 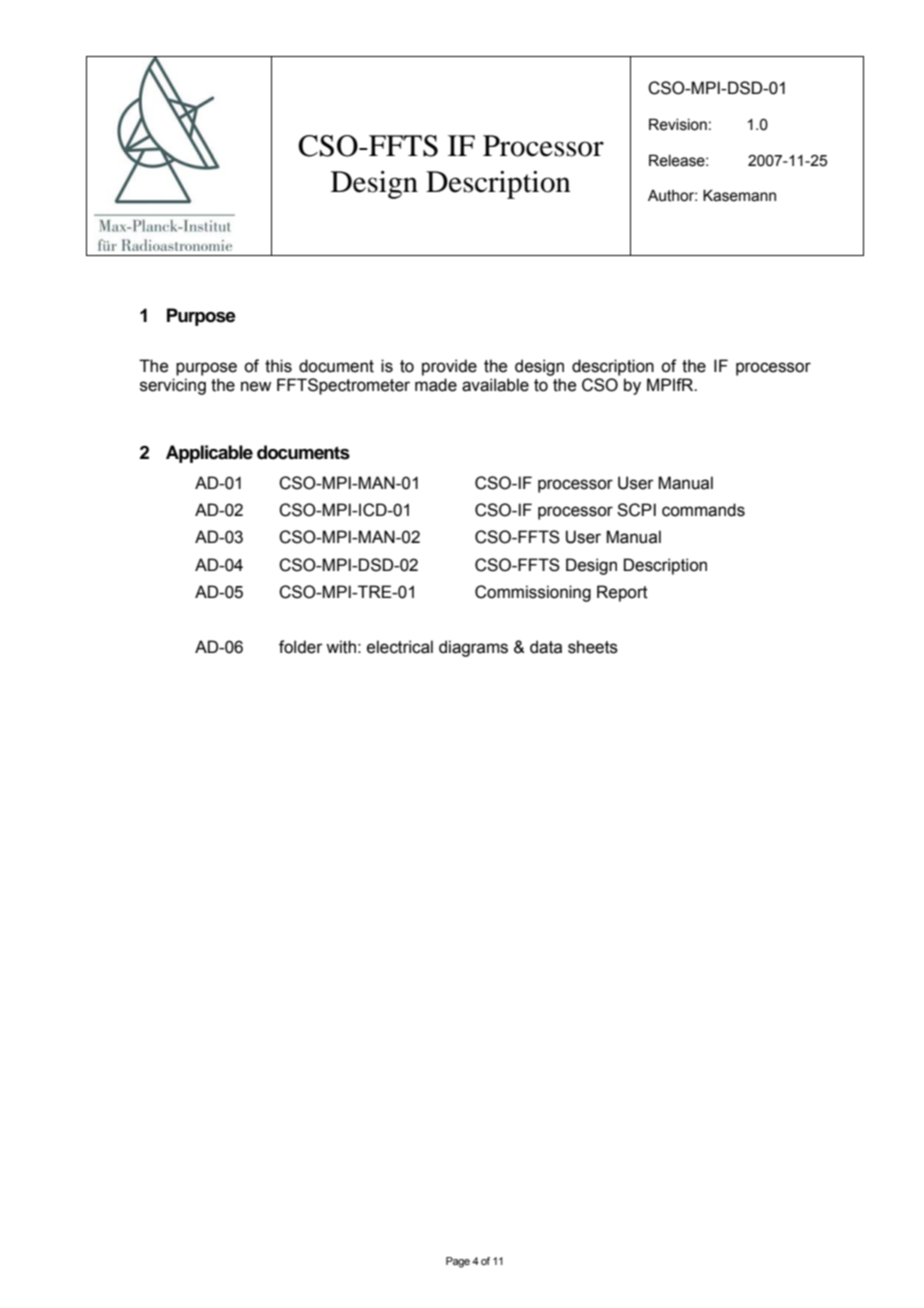 I want to click on Applicable, so click(x=209, y=454).
